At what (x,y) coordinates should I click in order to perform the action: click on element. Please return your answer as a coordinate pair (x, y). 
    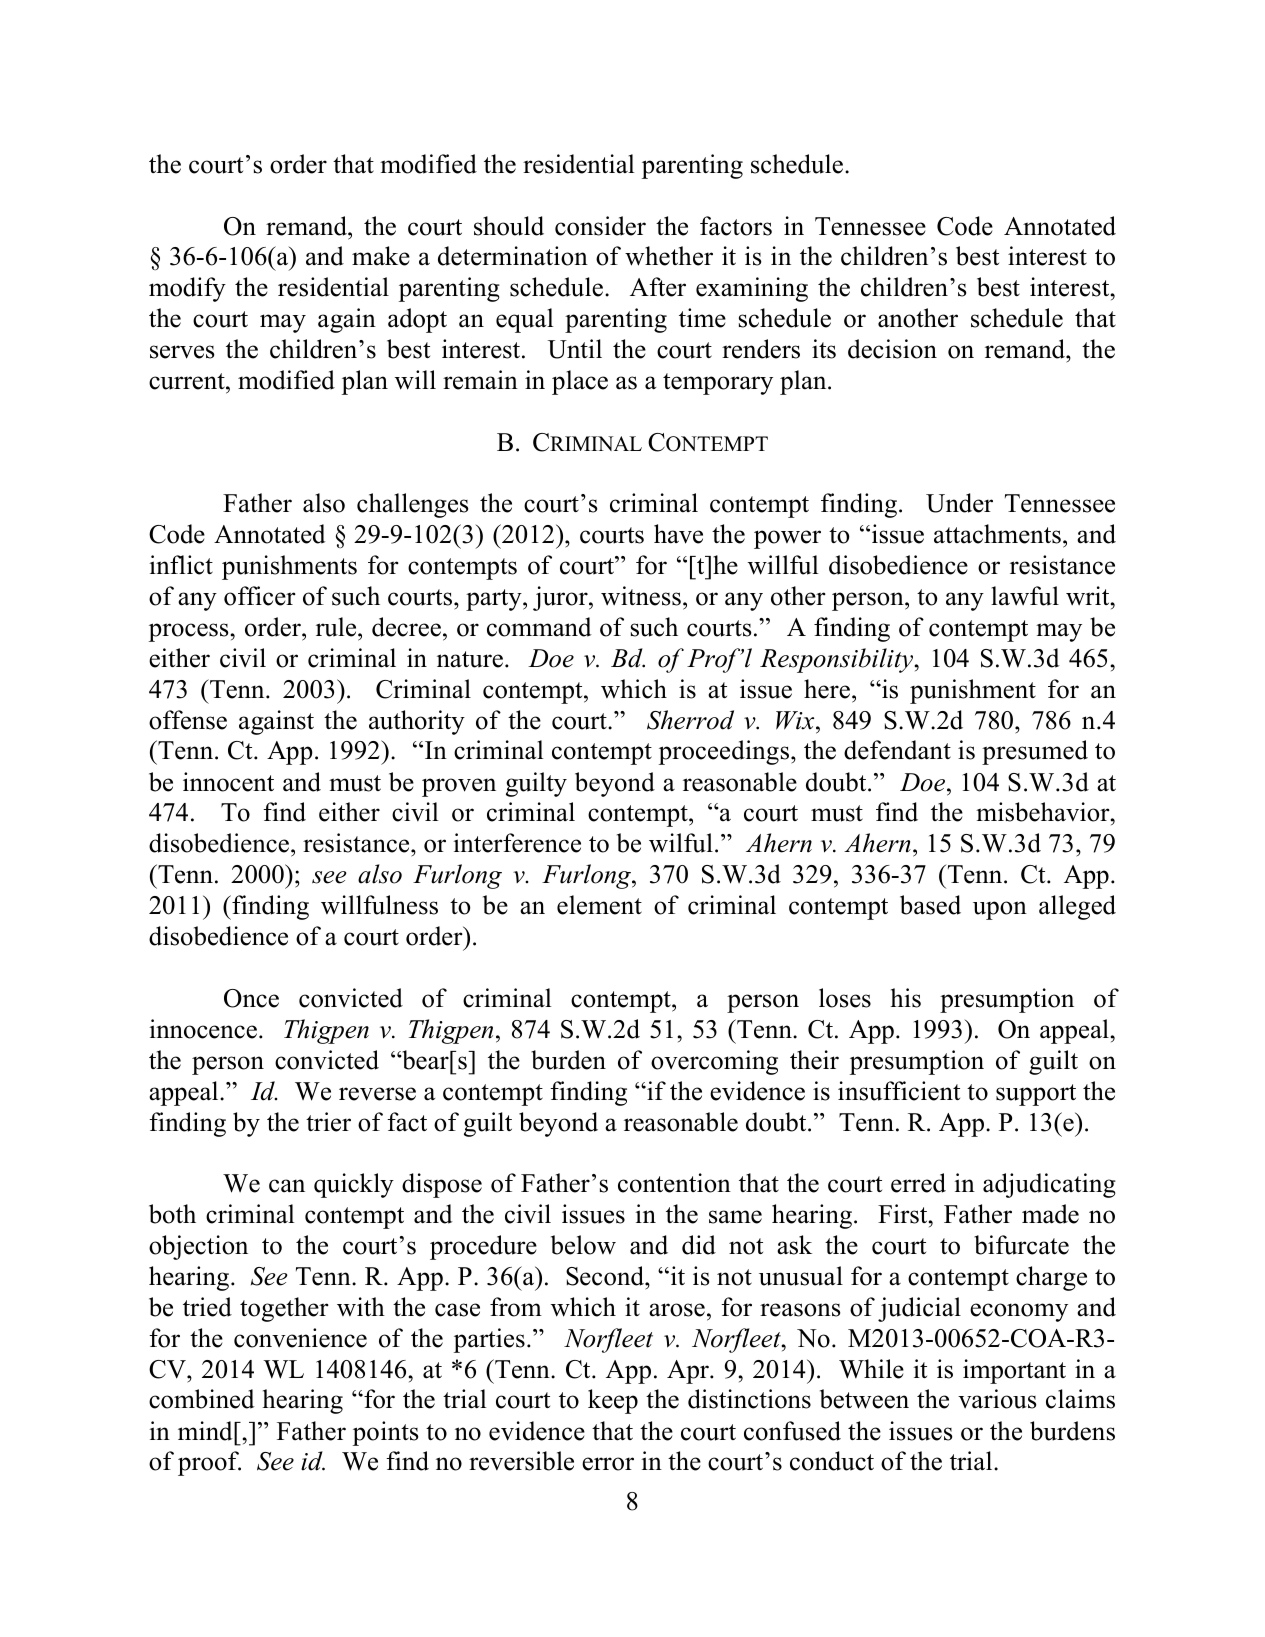
    Looking at the image, I should click on (599, 905).
